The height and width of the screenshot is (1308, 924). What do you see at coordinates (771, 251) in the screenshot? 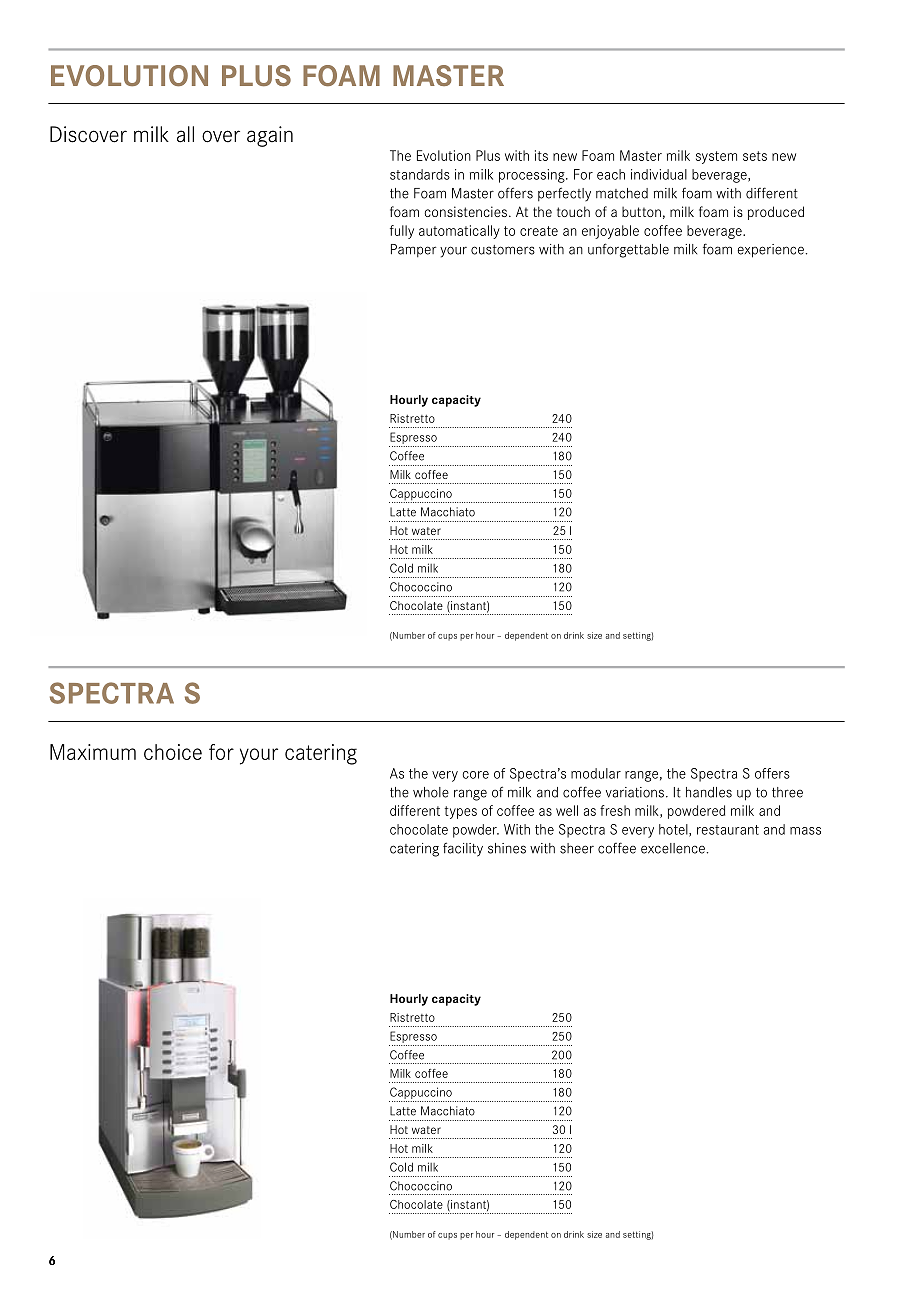
I see `experience` at bounding box center [771, 251].
